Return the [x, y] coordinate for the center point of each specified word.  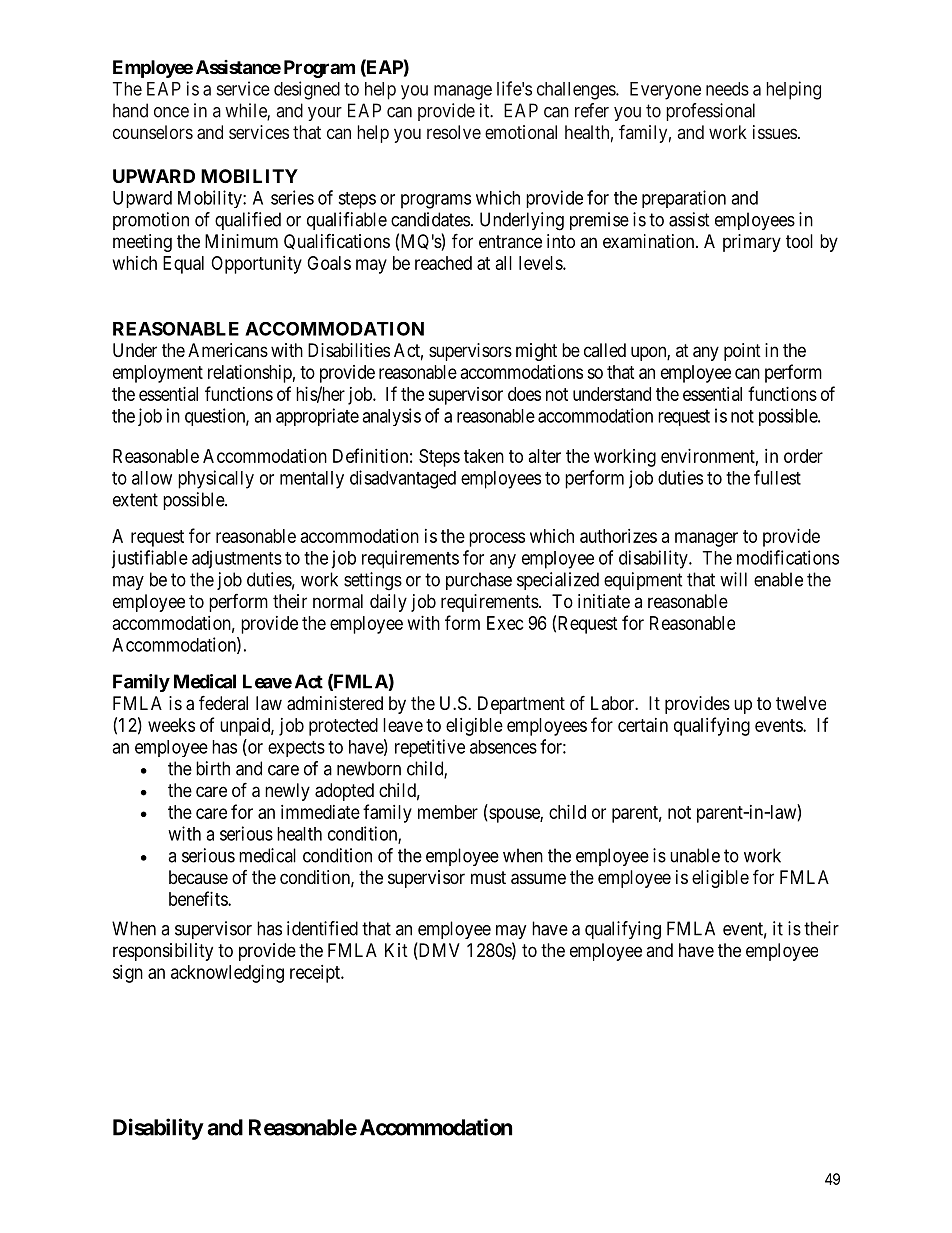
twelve [801, 703]
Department [521, 705]
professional [711, 112]
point [742, 352]
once [171, 112]
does [524, 394]
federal [223, 702]
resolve [454, 132]
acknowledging [227, 974]
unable [695, 855]
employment [158, 374]
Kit [396, 950]
